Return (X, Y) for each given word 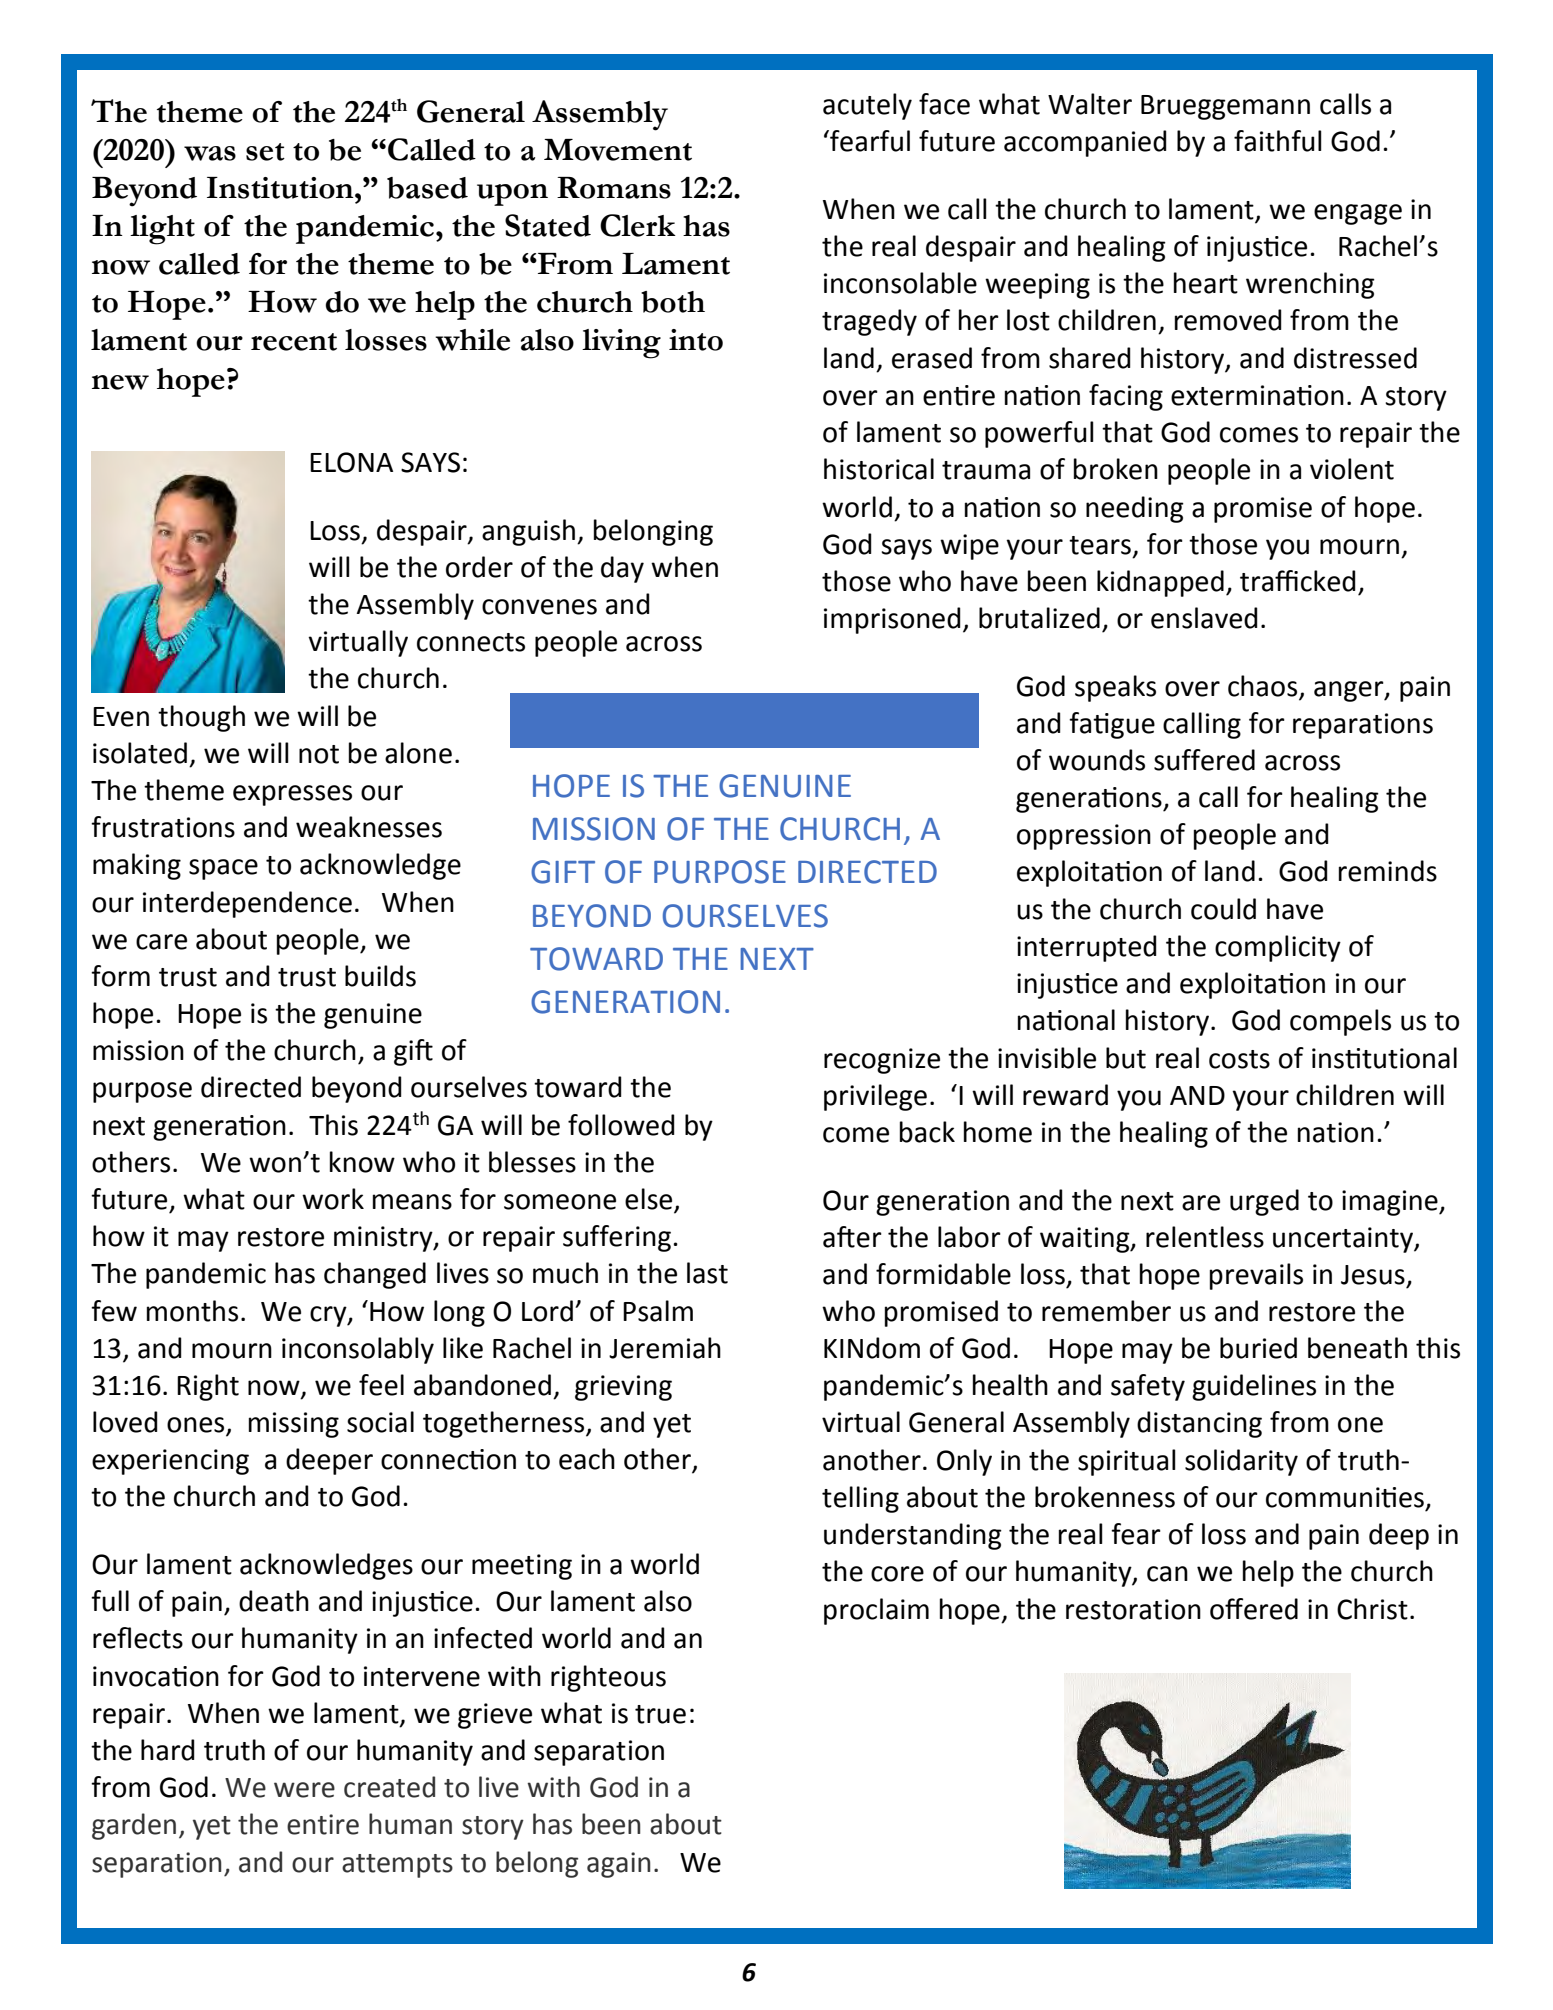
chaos (1262, 686)
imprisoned (892, 620)
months (192, 1311)
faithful (1278, 141)
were (304, 1790)
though (201, 718)
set (265, 152)
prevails (1256, 1276)
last (707, 1273)
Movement (618, 150)
